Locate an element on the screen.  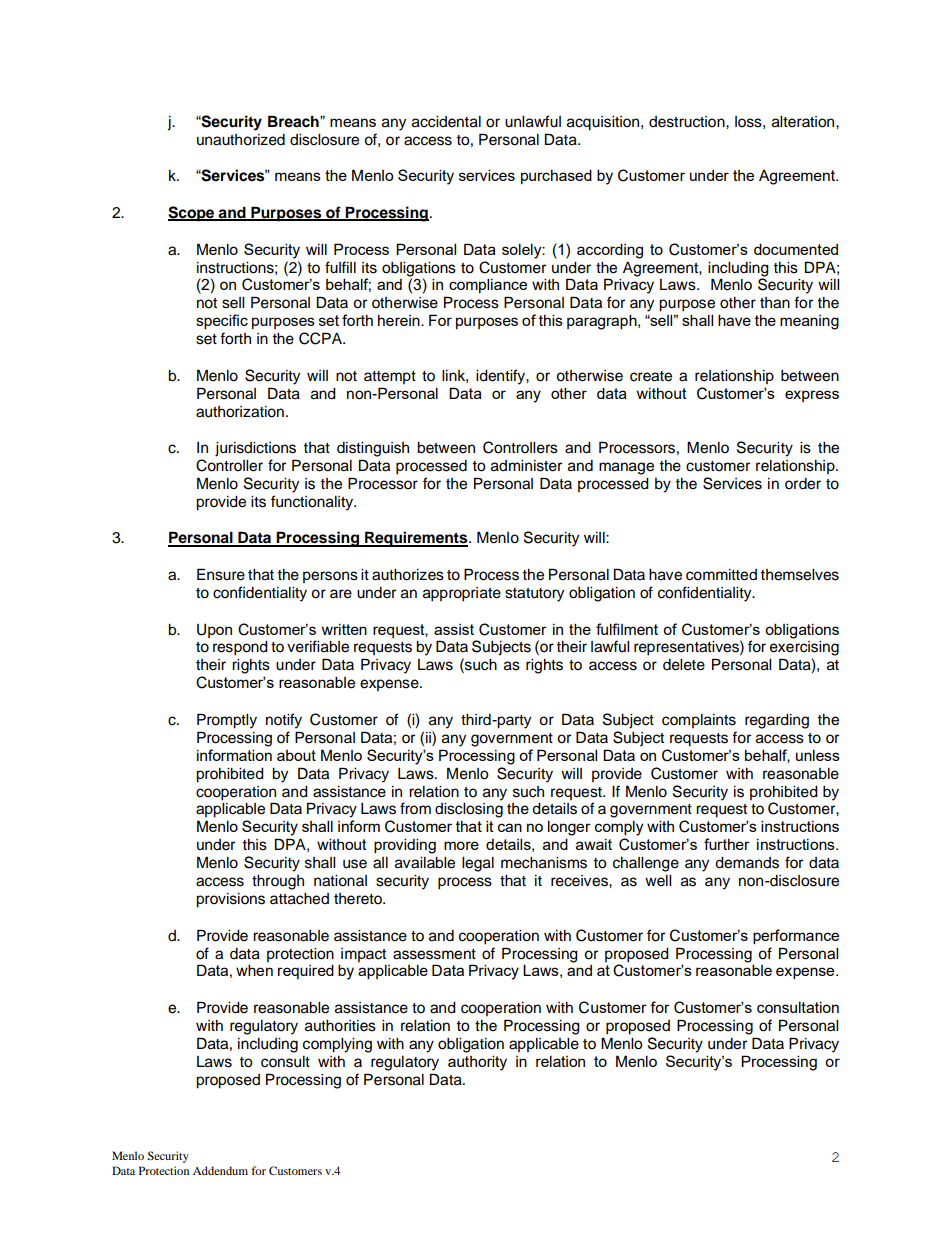
unauthorized is located at coordinates (241, 140).
